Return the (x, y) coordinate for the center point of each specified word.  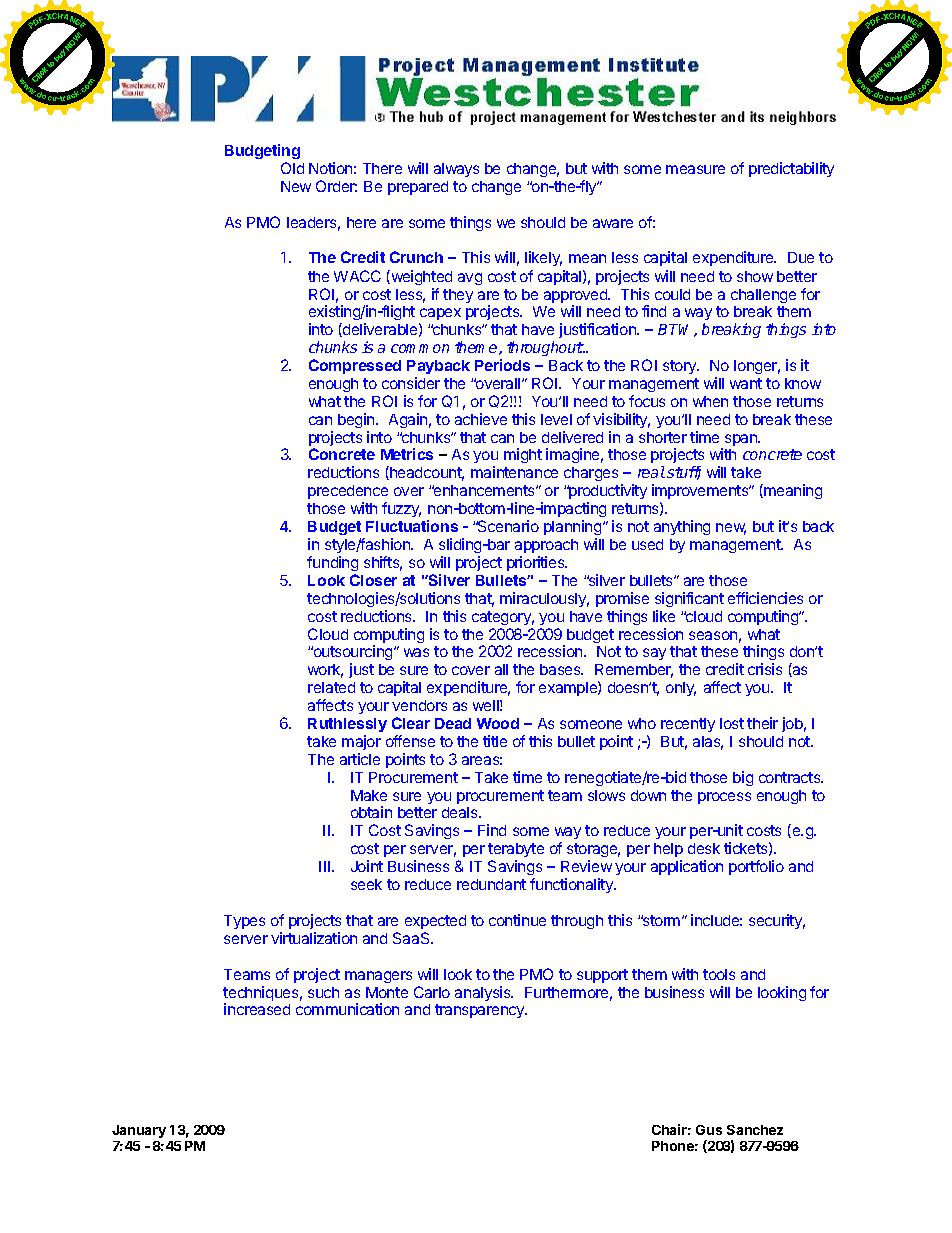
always (456, 170)
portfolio (756, 867)
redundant (491, 884)
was (416, 652)
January (139, 1131)
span (742, 440)
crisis (765, 669)
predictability (791, 169)
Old (292, 168)
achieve (481, 419)
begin (357, 420)
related (331, 687)
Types (244, 922)
